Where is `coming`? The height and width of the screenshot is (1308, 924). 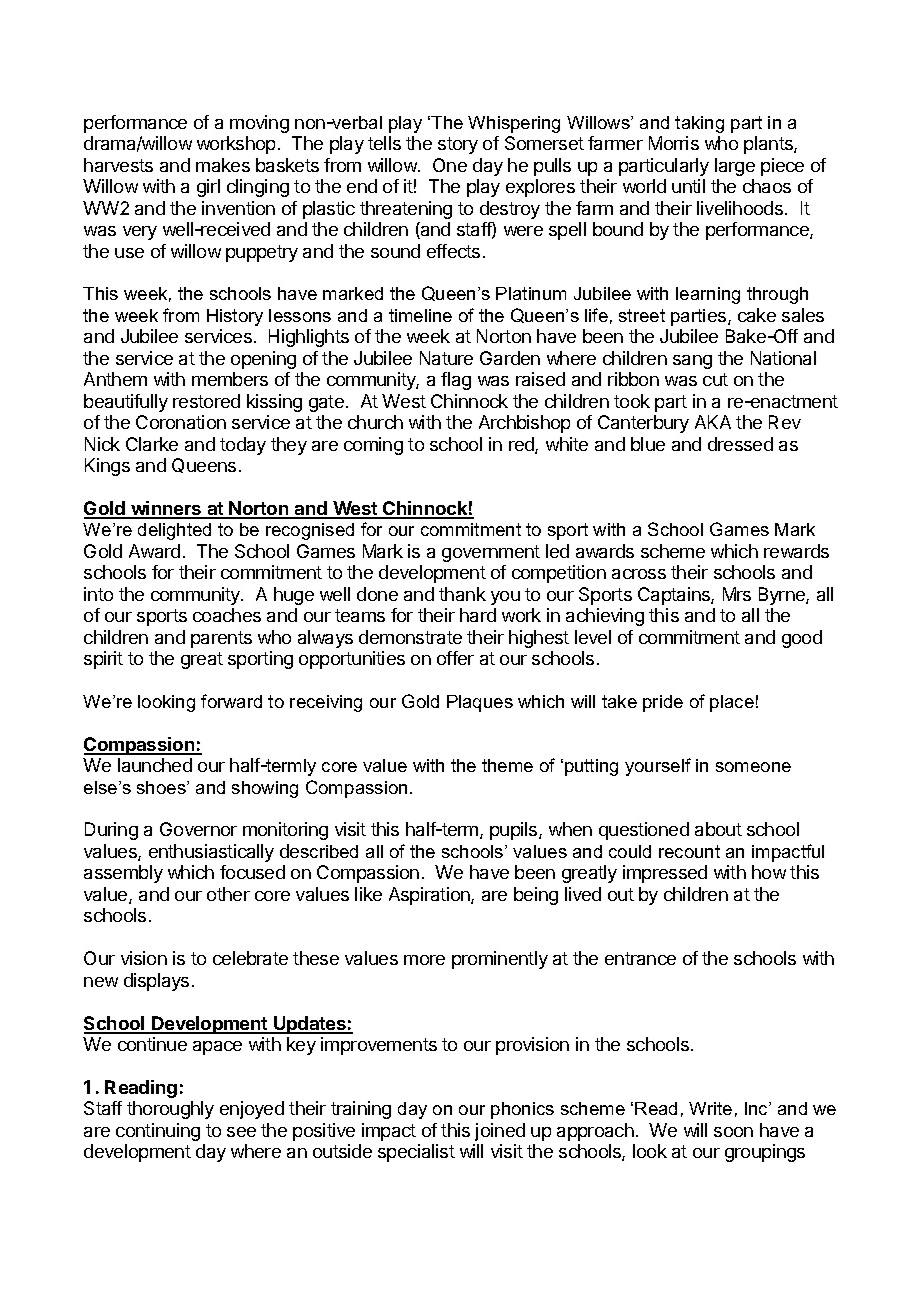
coming is located at coordinates (373, 446).
